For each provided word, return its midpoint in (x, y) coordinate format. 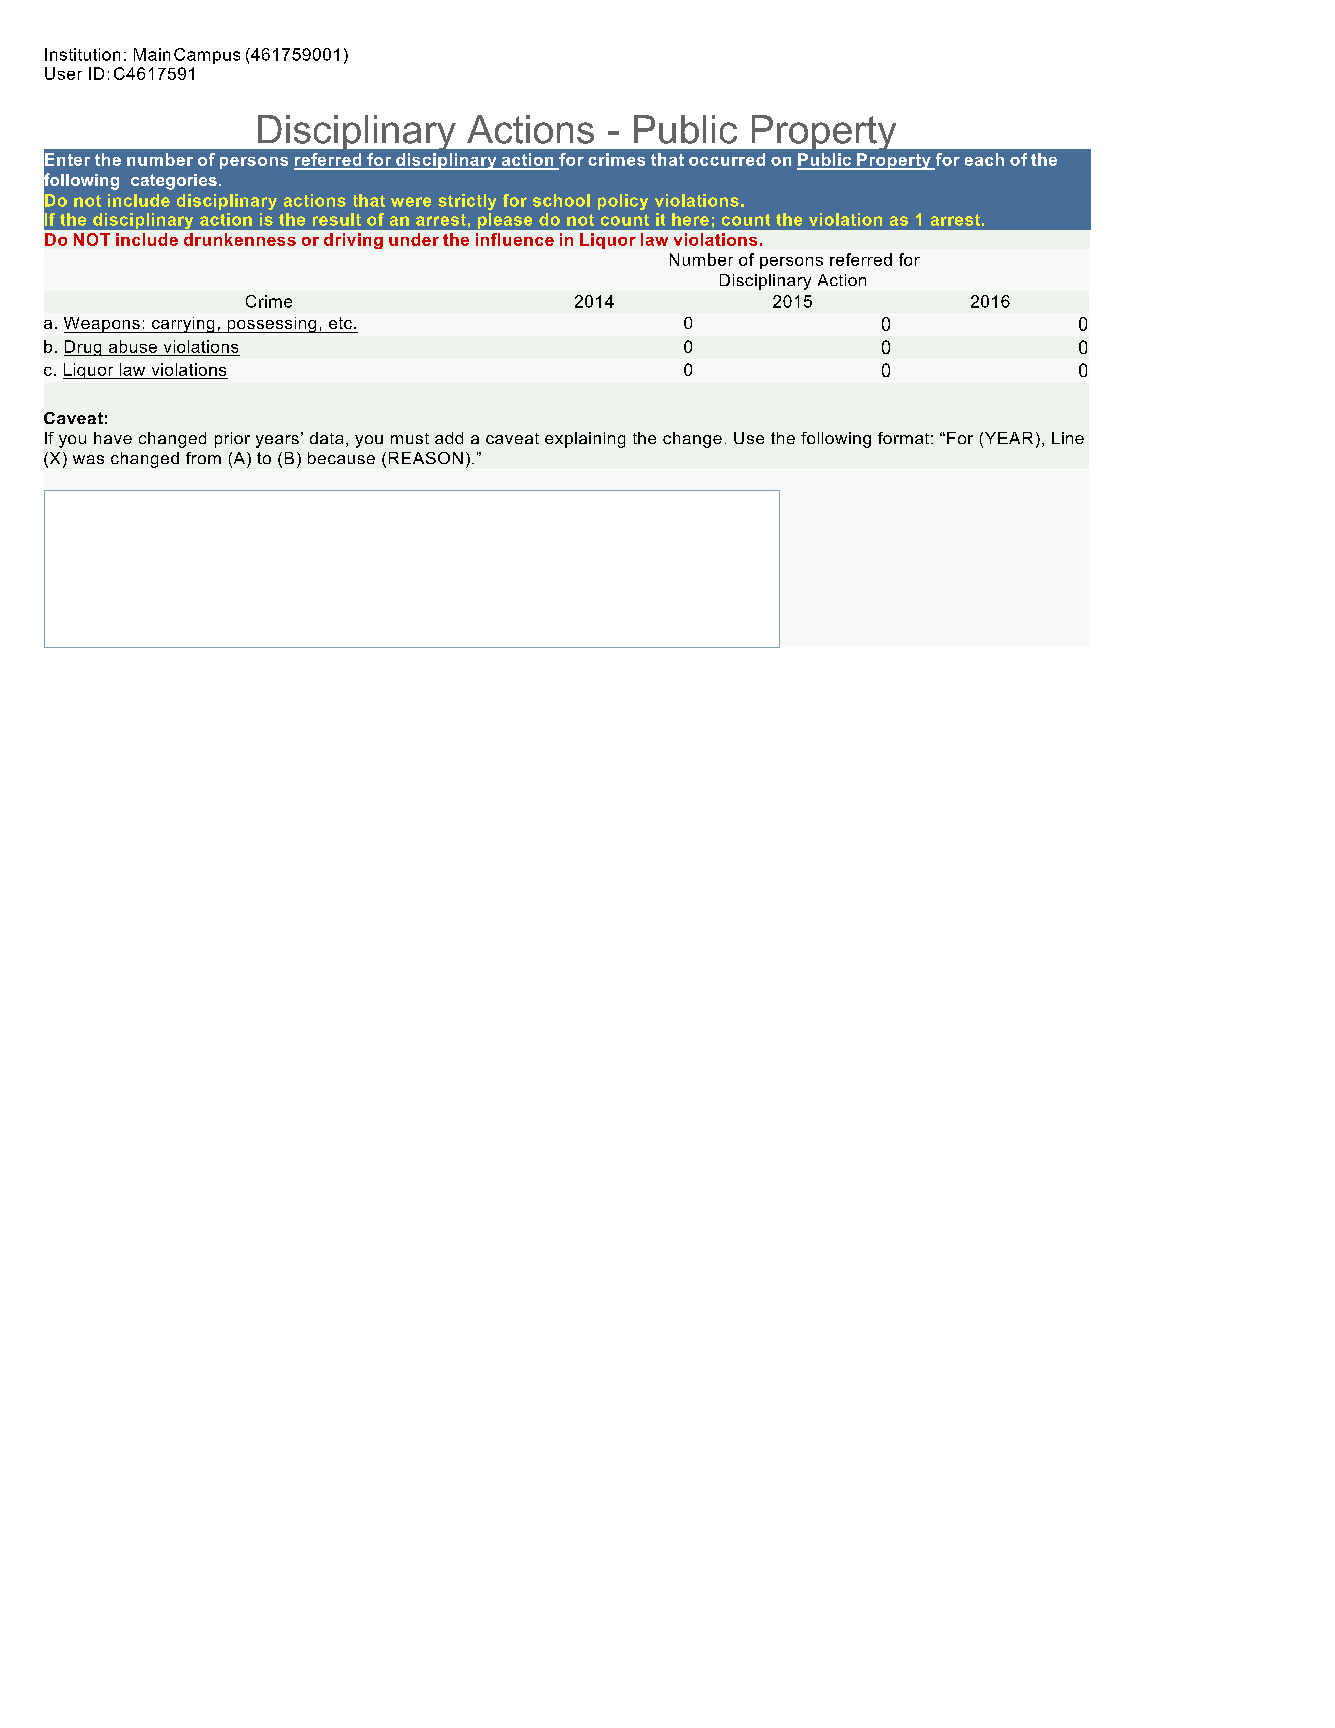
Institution (82, 54)
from (203, 458)
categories (174, 182)
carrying (183, 325)
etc (340, 323)
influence (515, 239)
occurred (727, 159)
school (561, 200)
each (984, 159)
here (690, 219)
